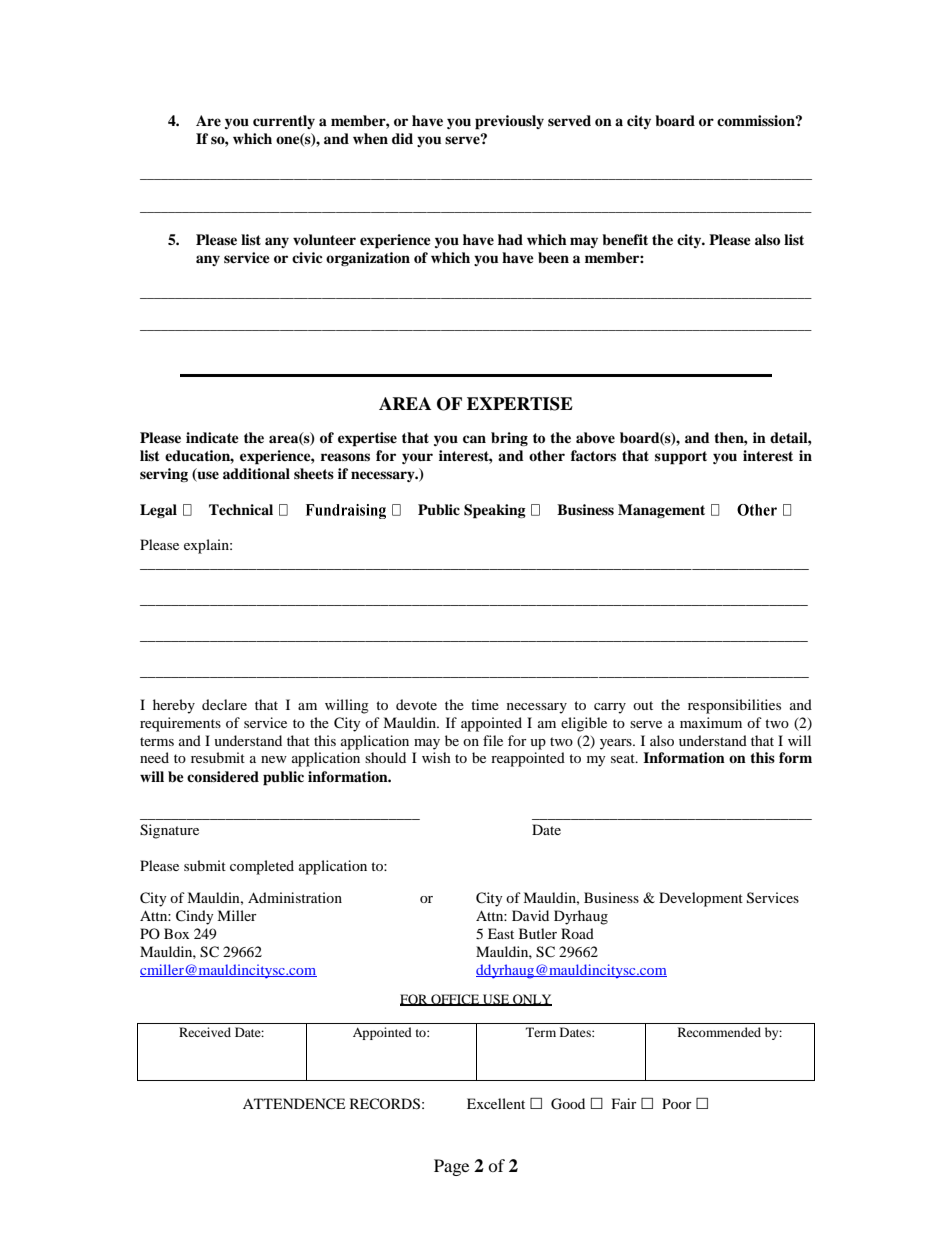 This page has width=952, height=1233. What do you see at coordinates (284, 122) in the page?
I see `currently` at bounding box center [284, 122].
